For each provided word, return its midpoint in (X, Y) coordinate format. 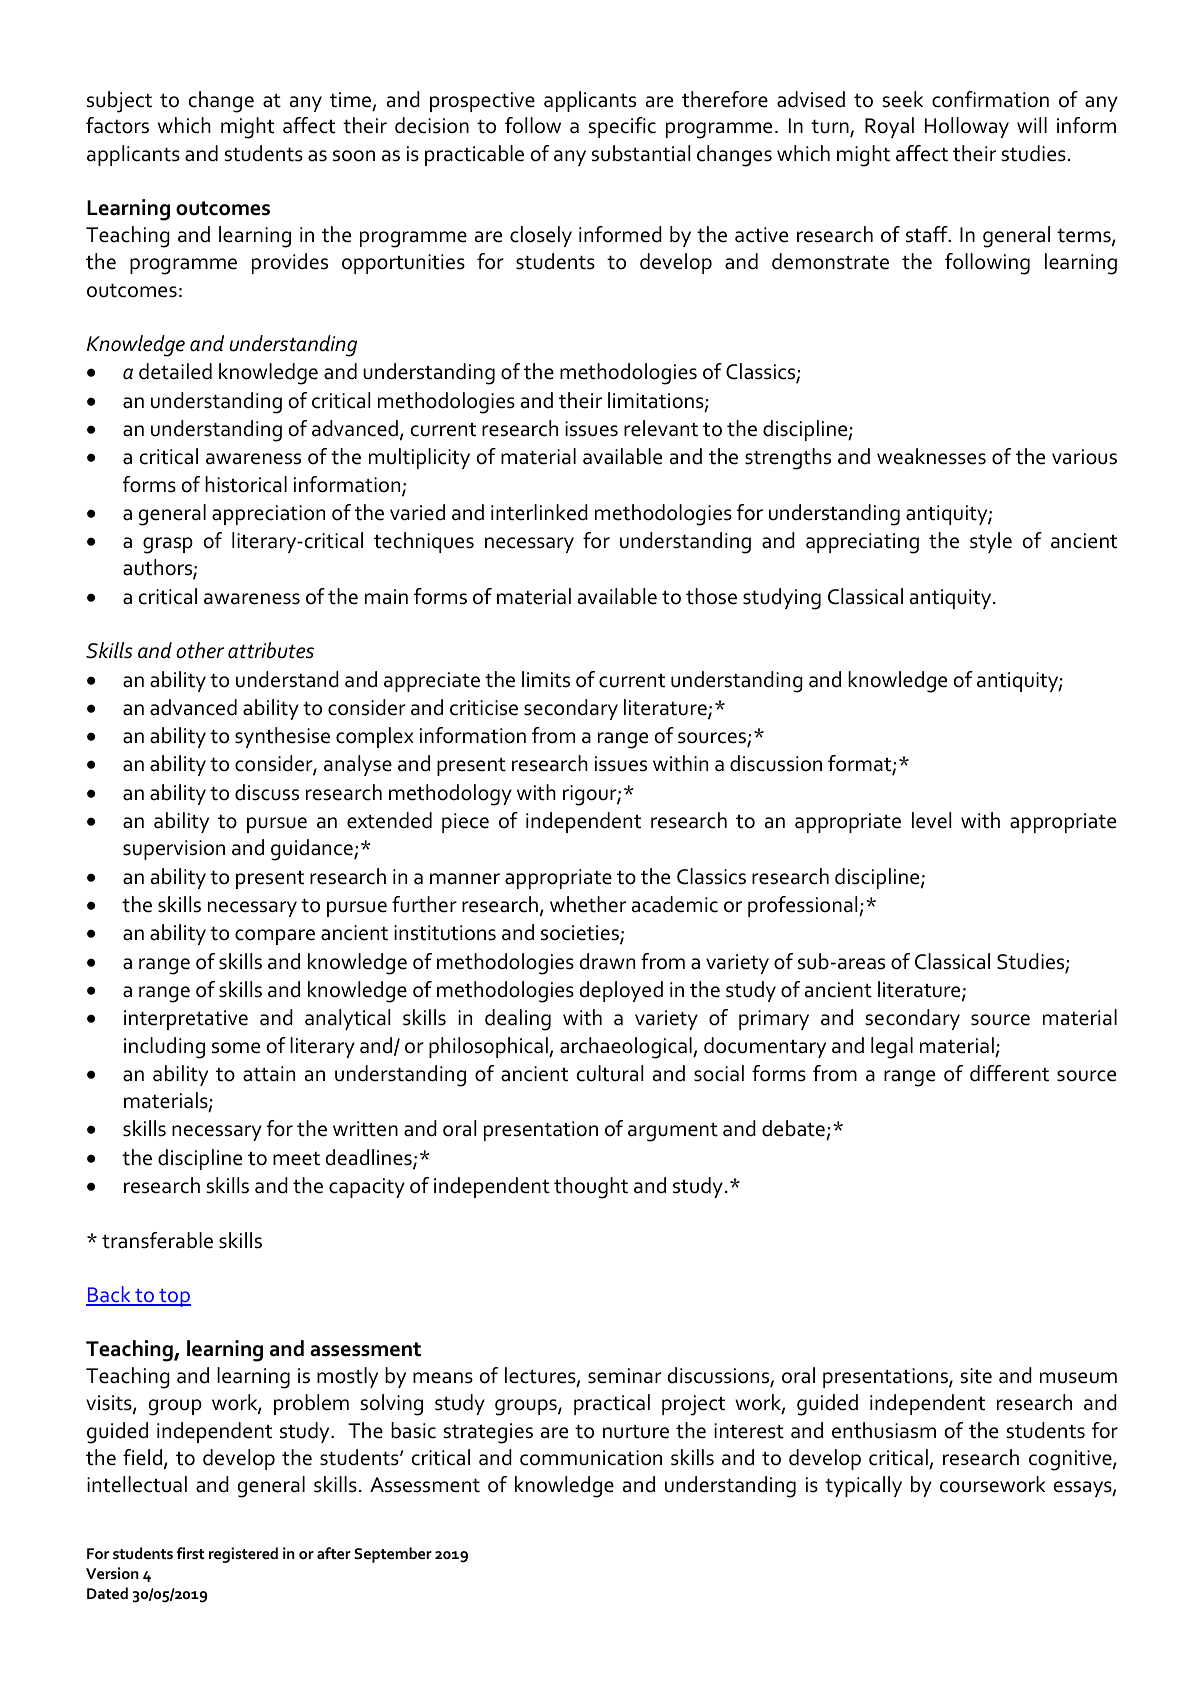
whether (588, 904)
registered (243, 1555)
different (1009, 1073)
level (931, 820)
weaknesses (931, 456)
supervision (174, 850)
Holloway (967, 127)
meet (296, 1158)
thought (591, 1188)
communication (591, 1458)
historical (246, 484)
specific (622, 127)
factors (117, 125)
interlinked (539, 512)
